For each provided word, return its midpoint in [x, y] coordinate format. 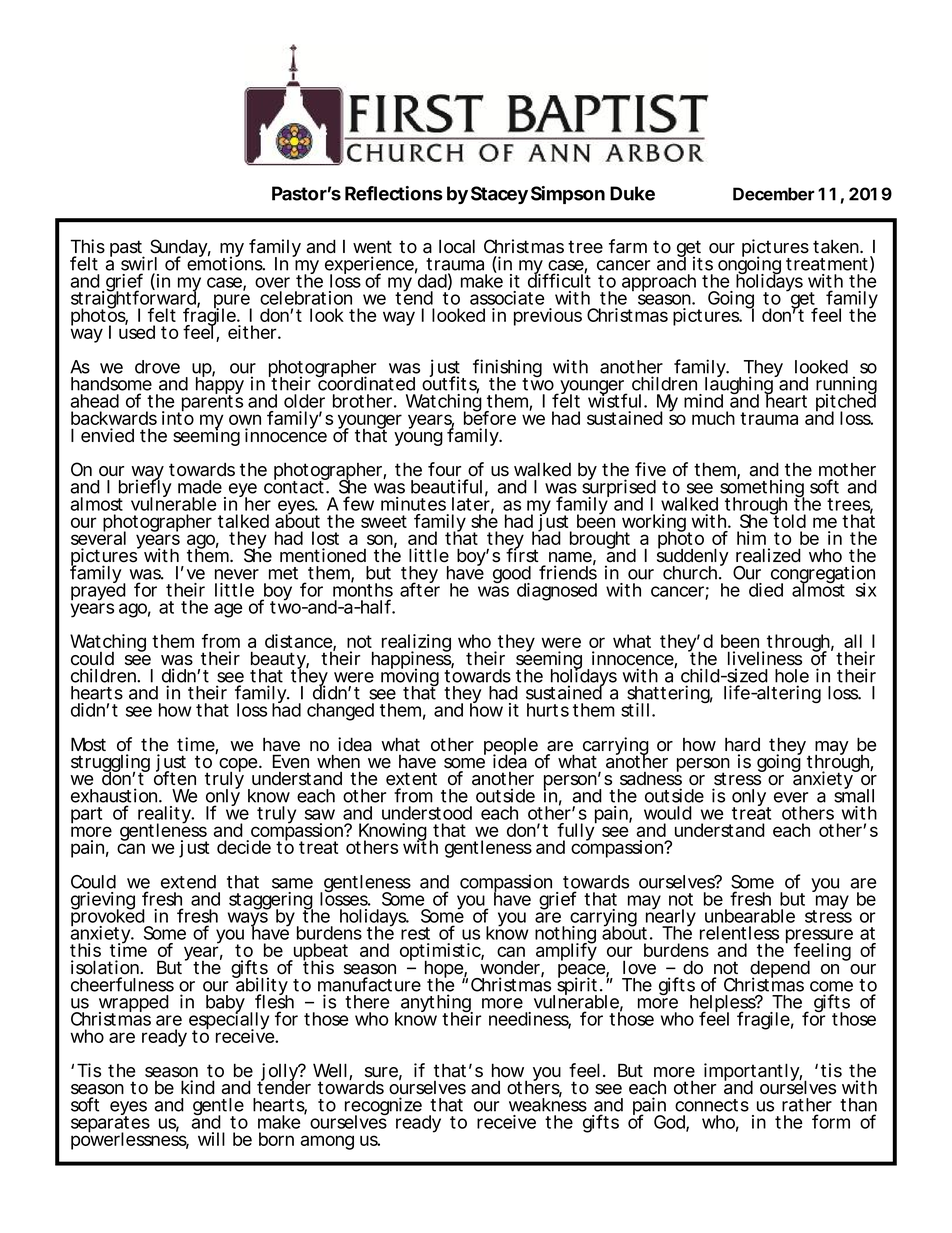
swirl [139, 263]
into [178, 417]
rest [415, 933]
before [490, 417]
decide [244, 847]
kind [198, 1087]
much [713, 418]
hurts [548, 710]
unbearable [750, 916]
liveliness [765, 658]
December [774, 194]
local [457, 246]
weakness [548, 1104]
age [228, 610]
